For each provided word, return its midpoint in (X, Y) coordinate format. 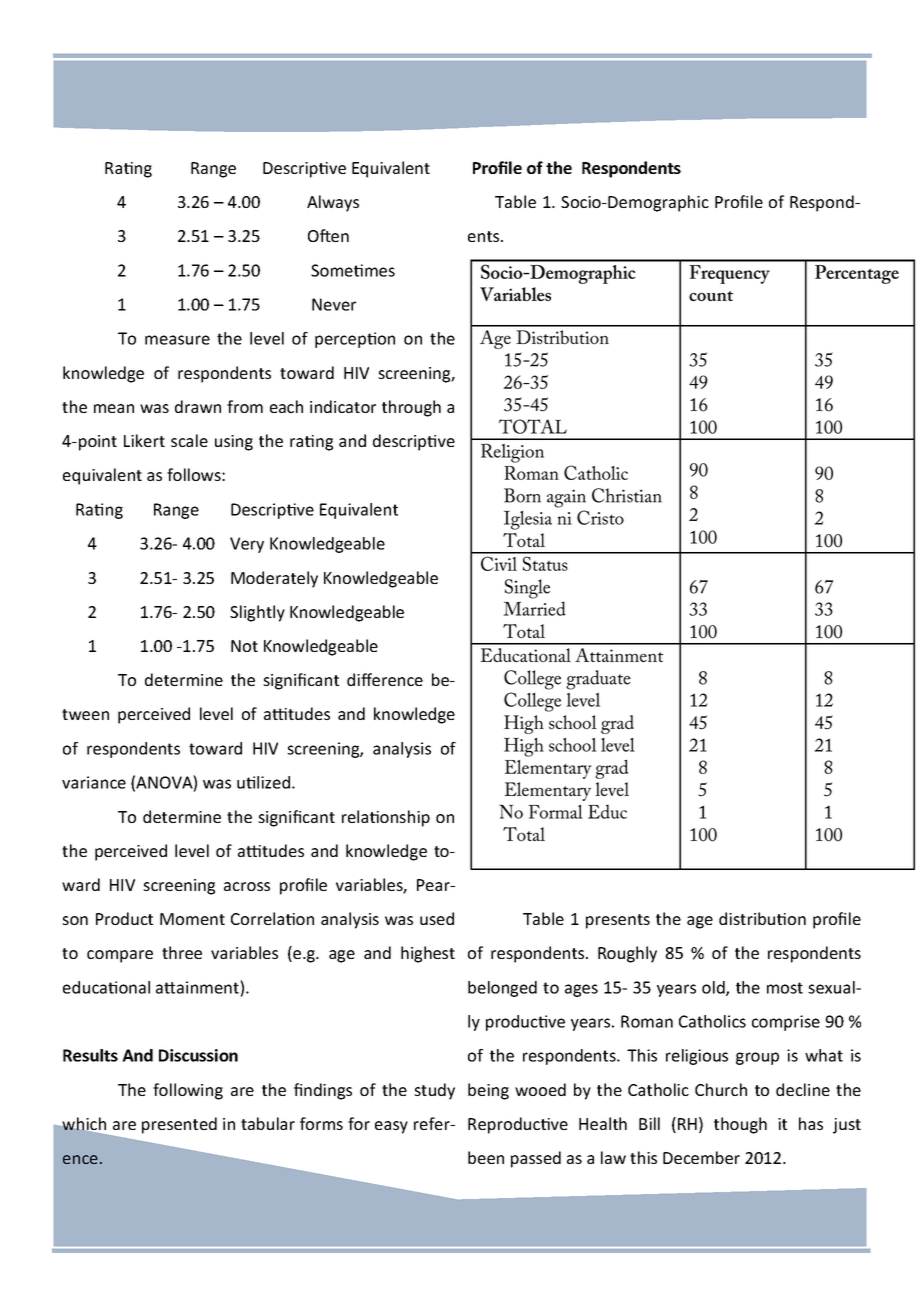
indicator (343, 406)
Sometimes (353, 270)
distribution (762, 918)
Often (328, 235)
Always (333, 203)
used (437, 918)
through (411, 408)
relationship (386, 818)
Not (244, 646)
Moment (192, 919)
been (486, 1157)
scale (189, 440)
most (785, 988)
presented (179, 1125)
